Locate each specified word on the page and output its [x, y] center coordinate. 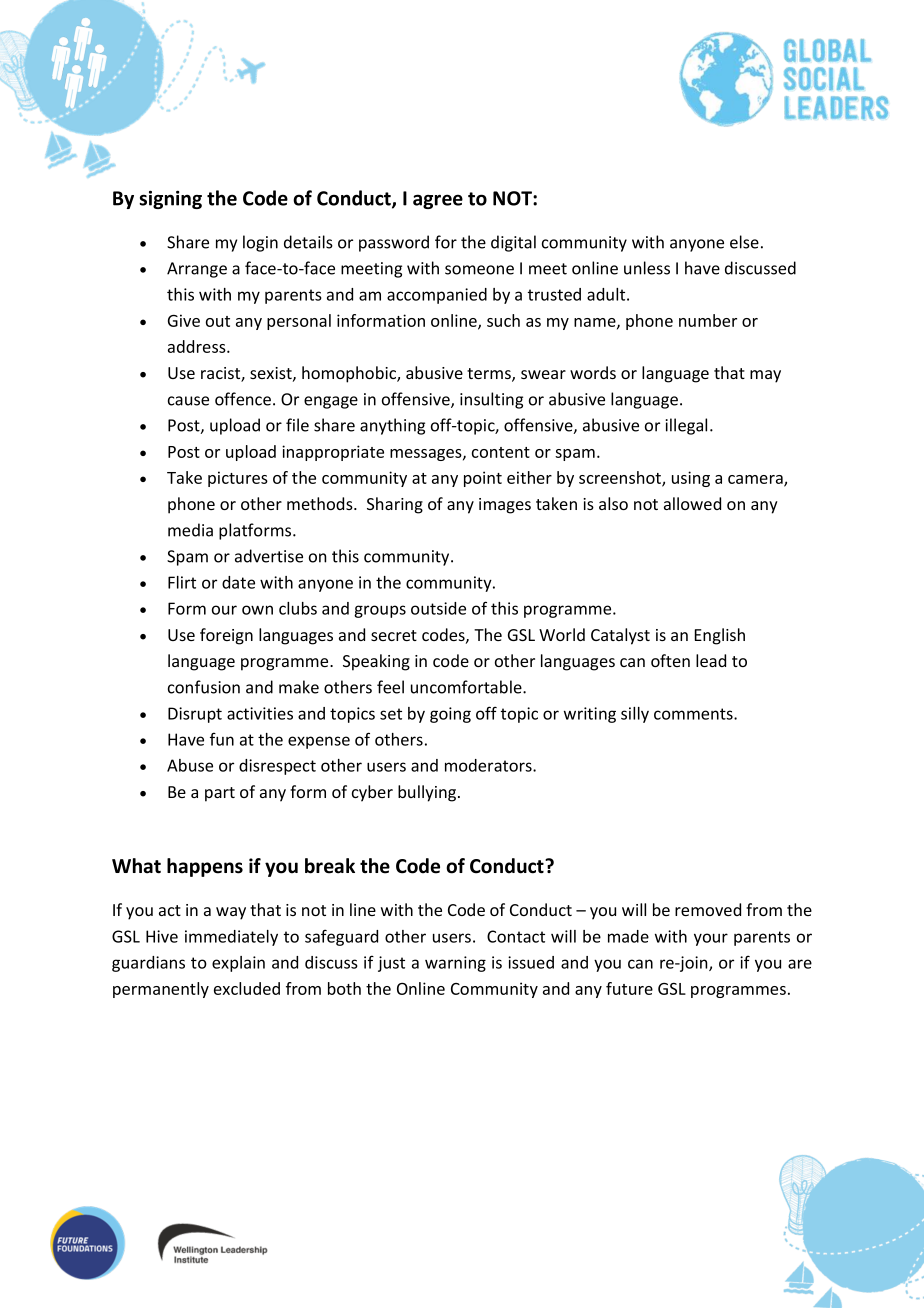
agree [438, 201]
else [744, 242]
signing [170, 199]
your [711, 939]
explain [238, 964]
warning [455, 964]
